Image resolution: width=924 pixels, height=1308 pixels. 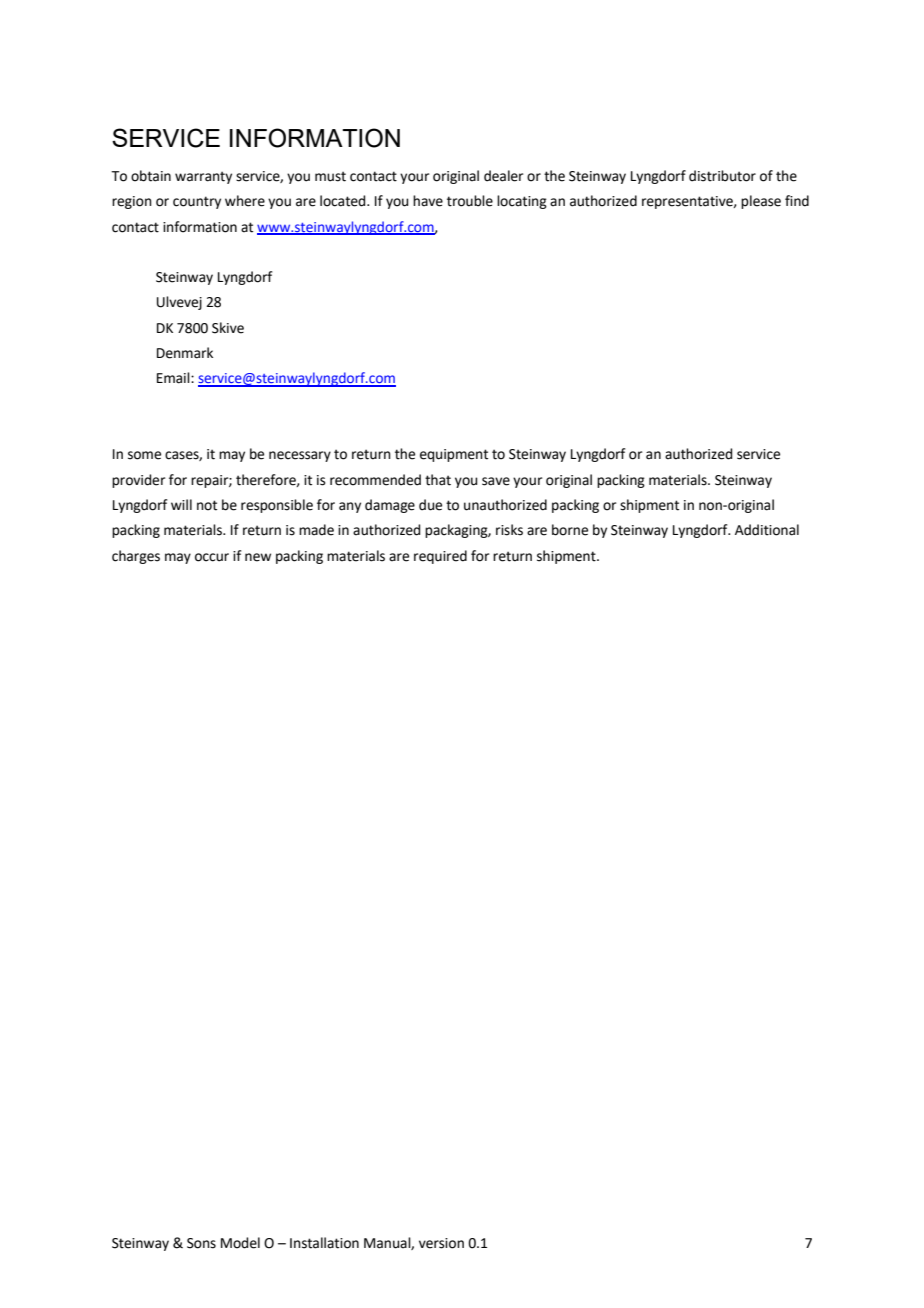 What do you see at coordinates (509, 530) in the screenshot?
I see `risks` at bounding box center [509, 530].
